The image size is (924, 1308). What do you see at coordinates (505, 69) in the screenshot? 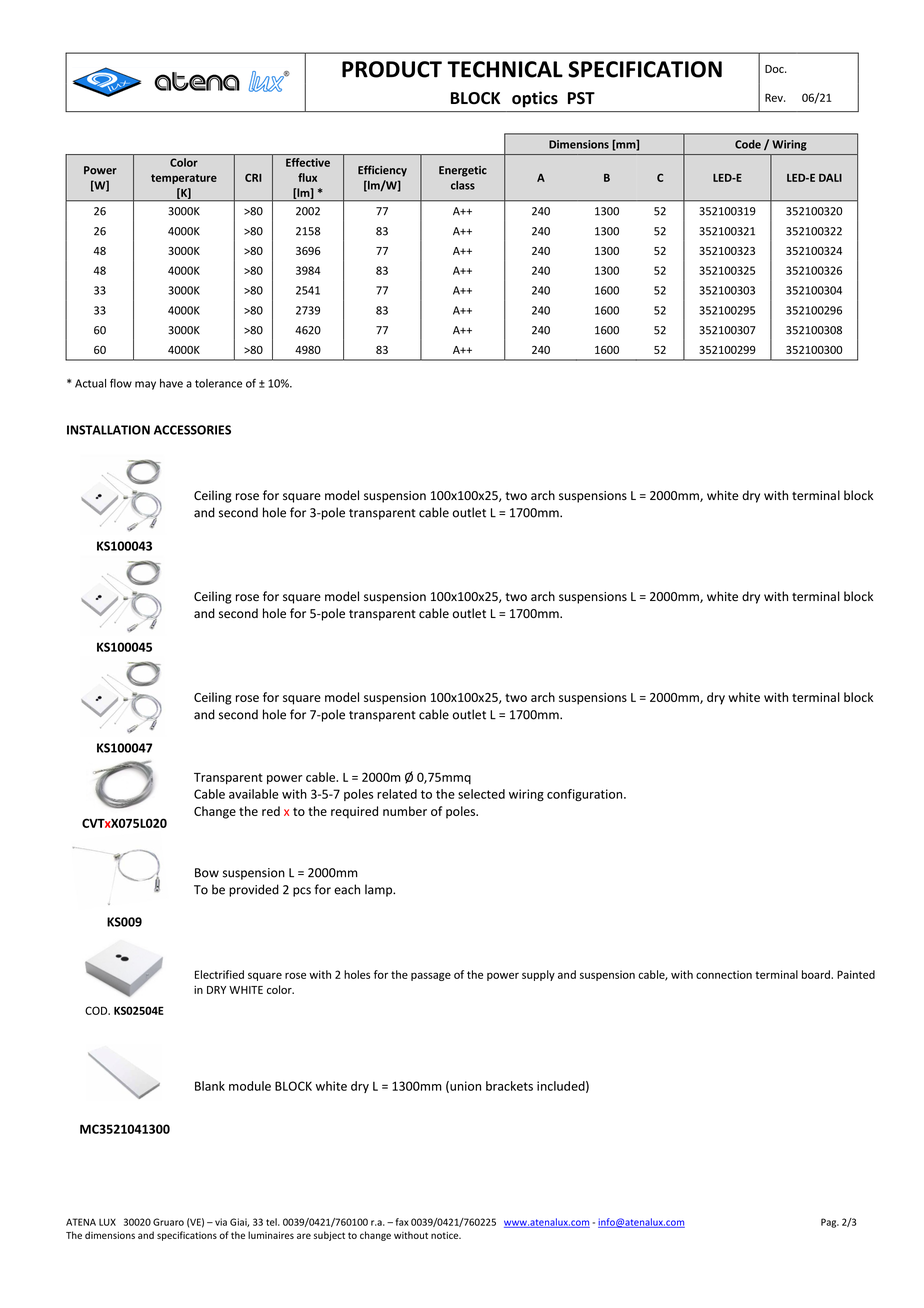
I see `TECHNICAL` at bounding box center [505, 69].
